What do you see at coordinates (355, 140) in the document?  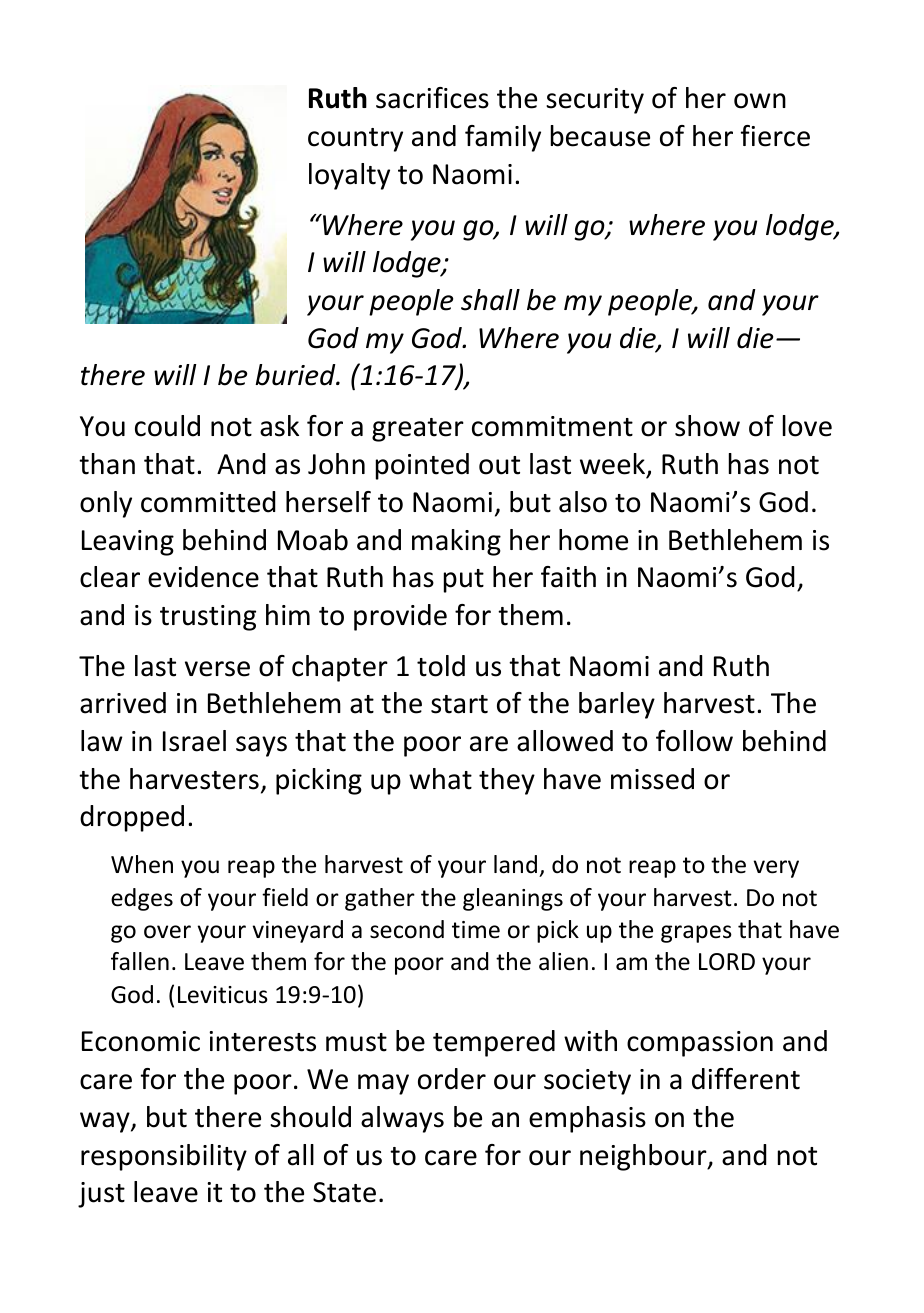 I see `country` at bounding box center [355, 140].
